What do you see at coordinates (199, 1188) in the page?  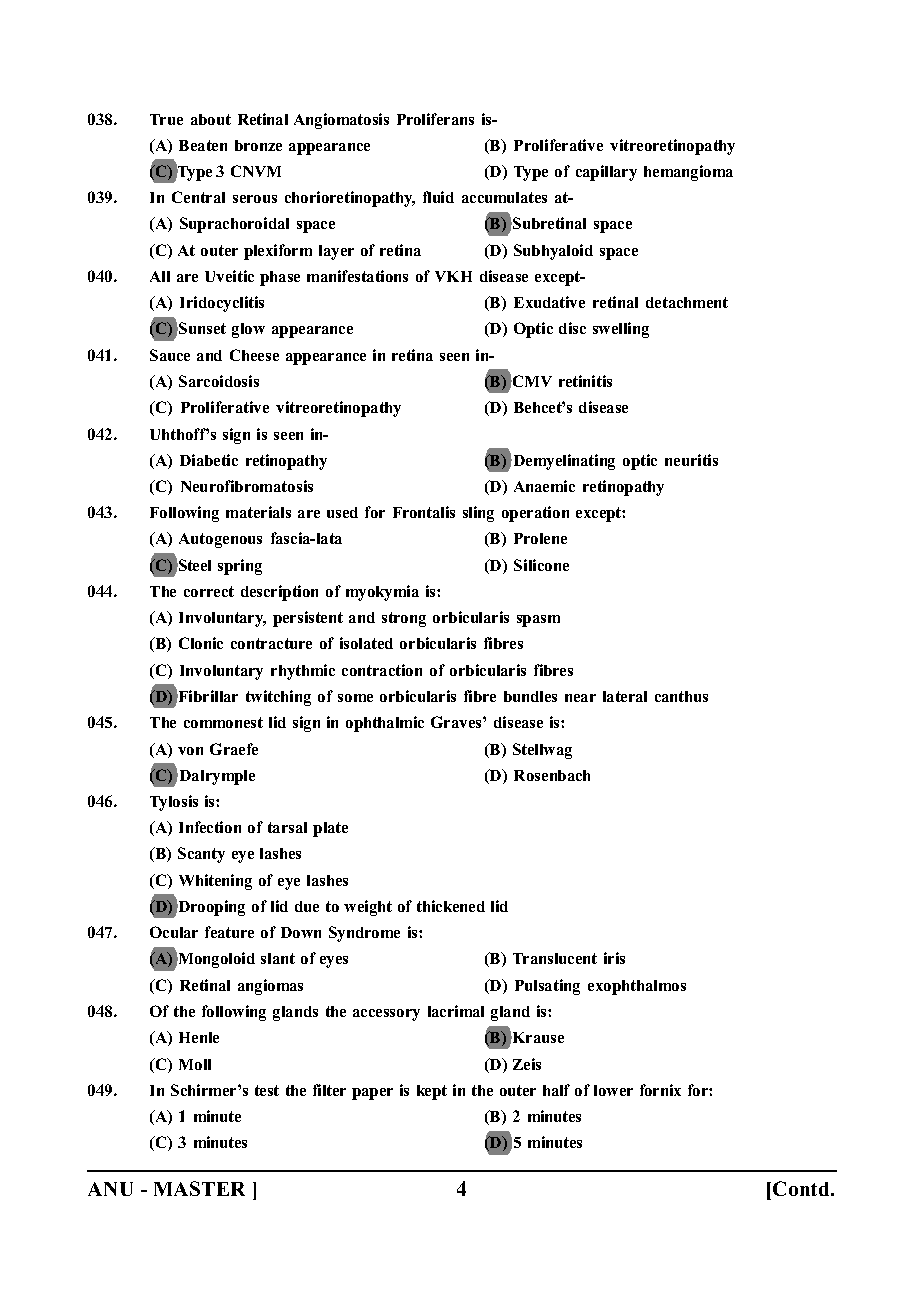 I see `MASTER` at bounding box center [199, 1188].
